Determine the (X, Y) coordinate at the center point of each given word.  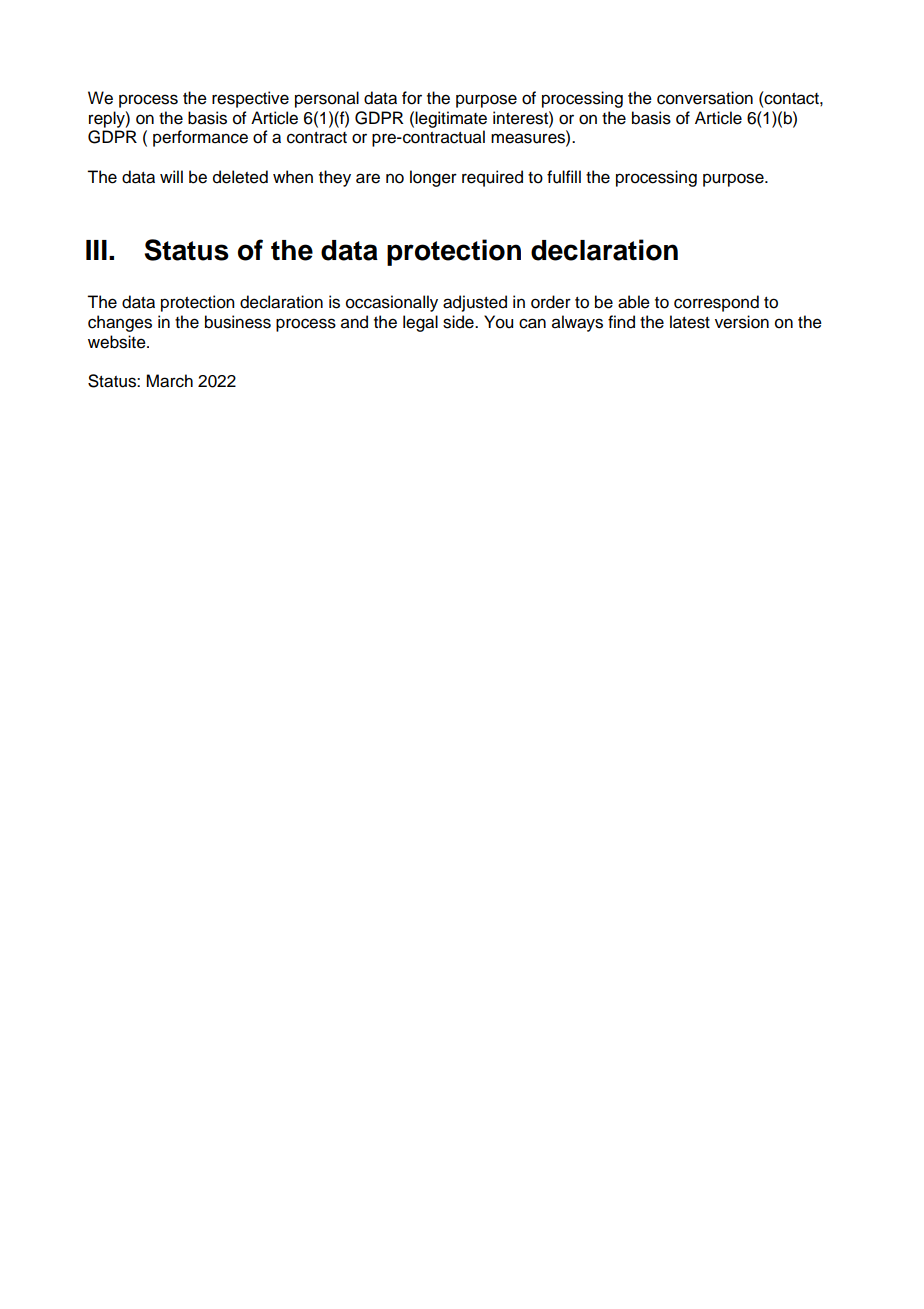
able (634, 302)
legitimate (451, 119)
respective (250, 99)
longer (433, 178)
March (169, 381)
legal (420, 323)
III (96, 250)
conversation (705, 98)
